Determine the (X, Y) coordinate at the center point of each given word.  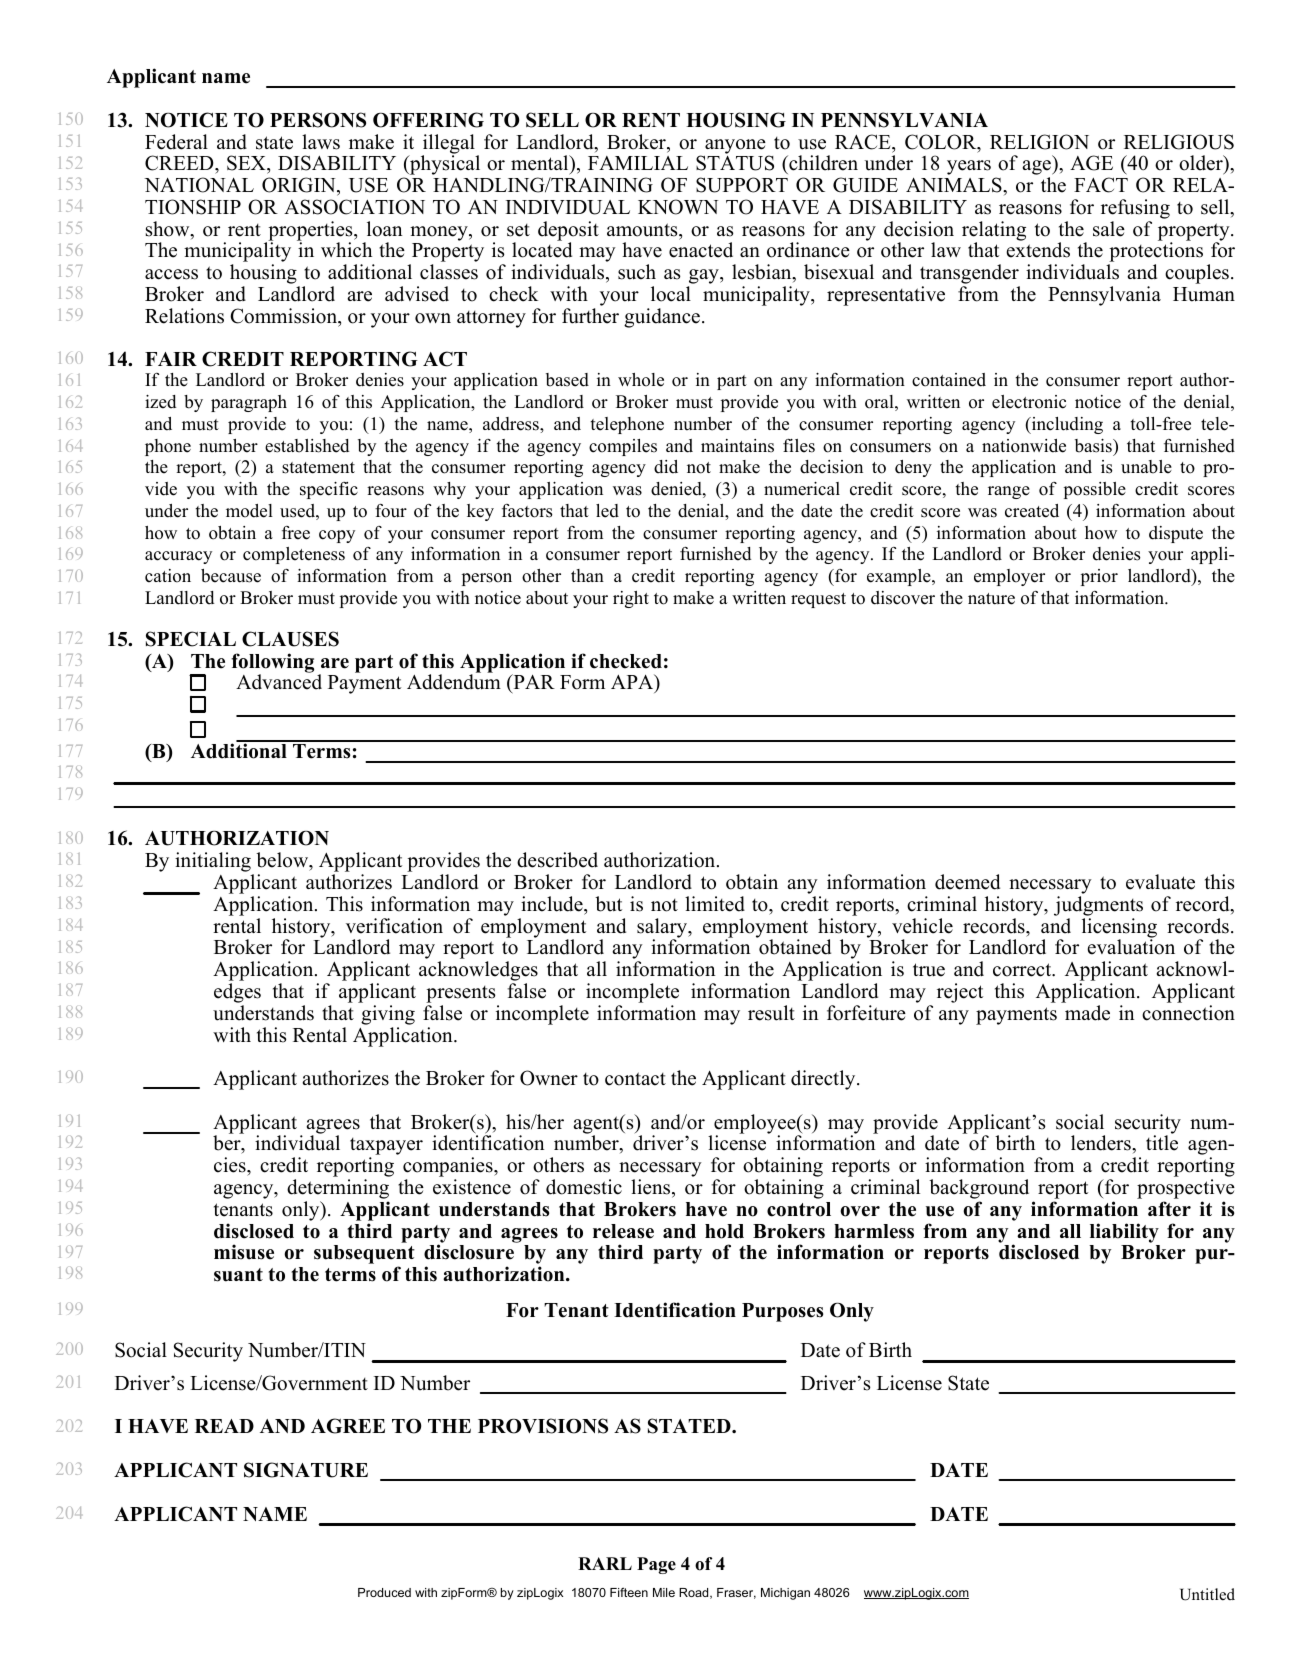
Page (656, 1565)
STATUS (735, 163)
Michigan (785, 1594)
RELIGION (1039, 142)
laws (321, 142)
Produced (384, 1592)
